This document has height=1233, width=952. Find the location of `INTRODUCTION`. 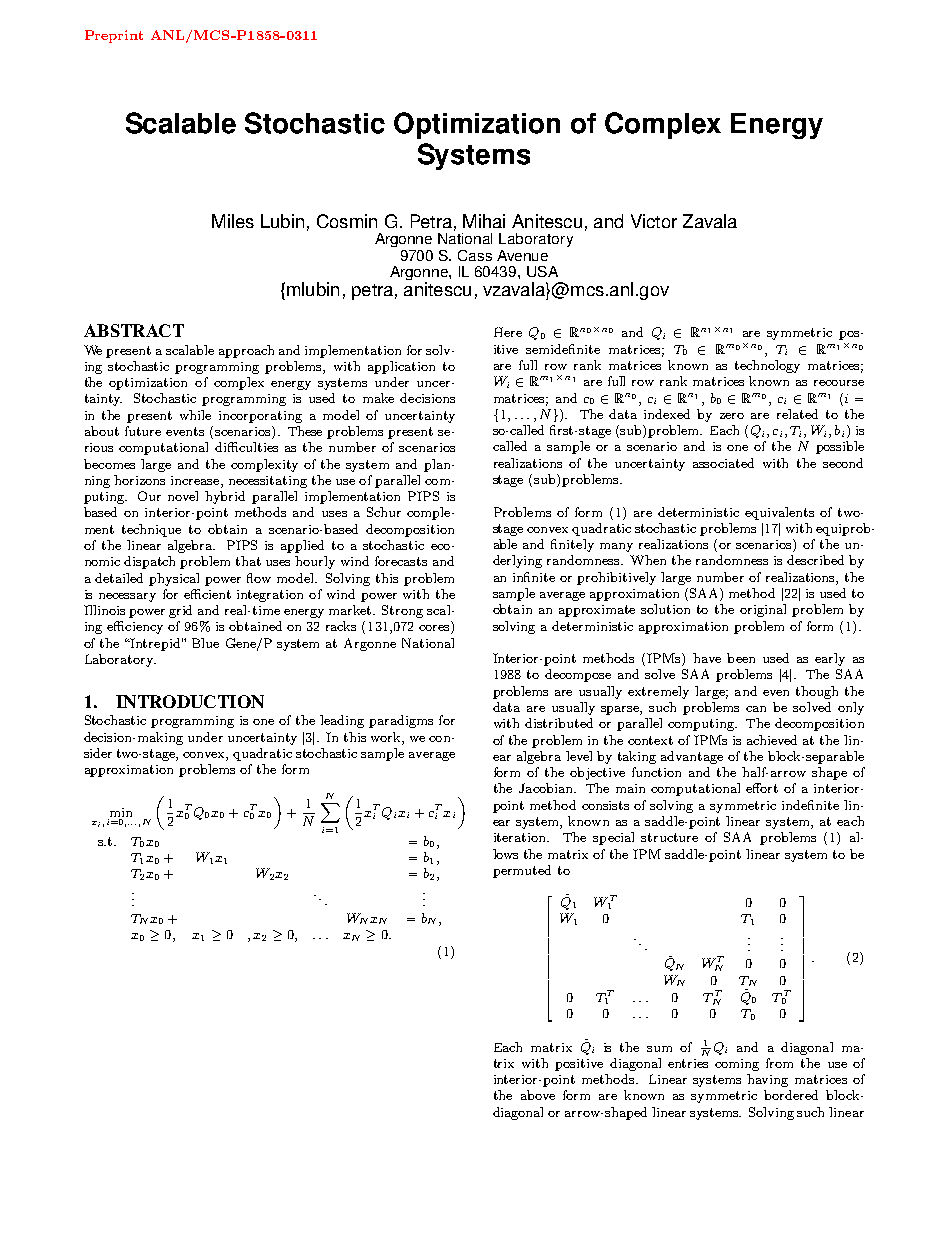

INTRODUCTION is located at coordinates (190, 701).
